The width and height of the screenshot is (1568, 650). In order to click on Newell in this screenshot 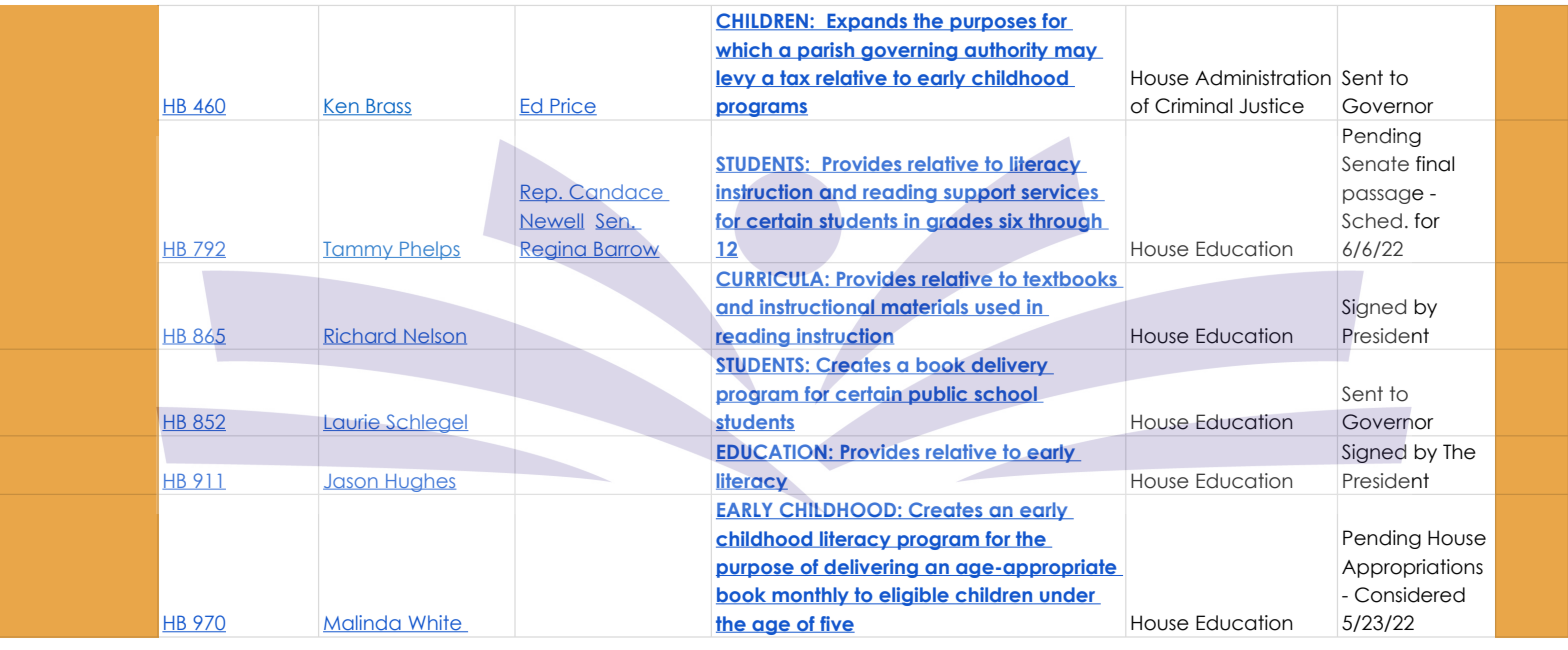, I will do `click(552, 221)`.
